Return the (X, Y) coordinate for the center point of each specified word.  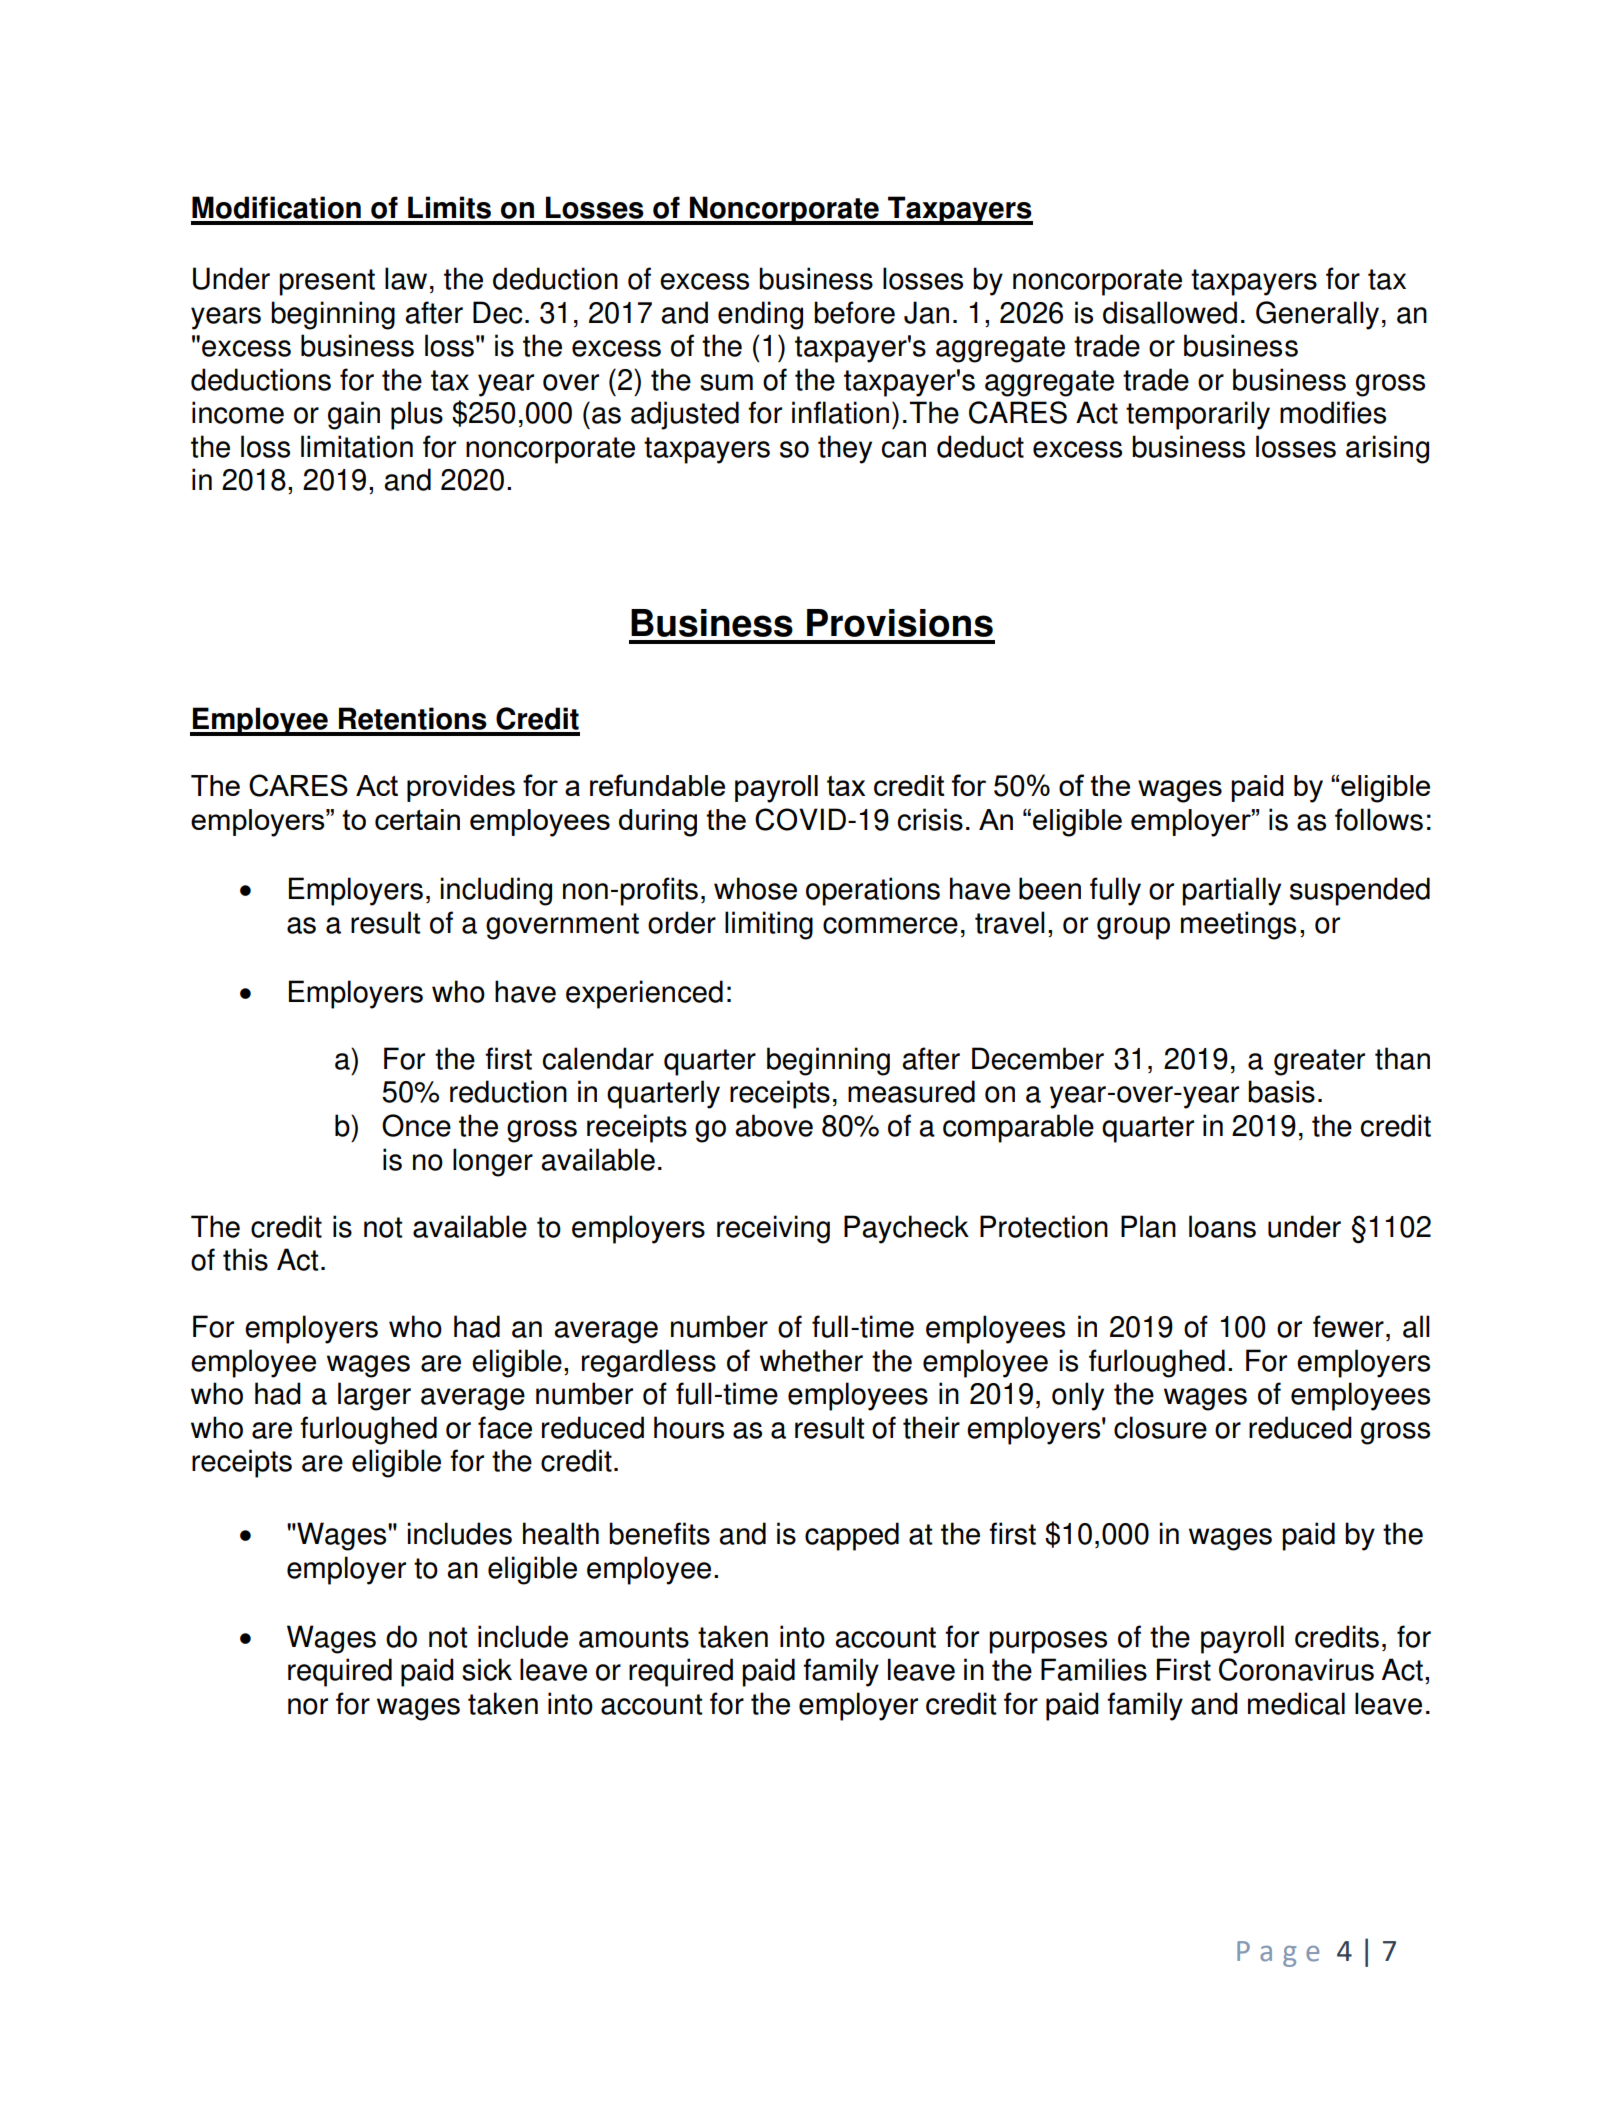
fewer (1348, 1326)
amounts (634, 1637)
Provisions (900, 623)
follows (1379, 819)
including (496, 891)
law (406, 278)
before (854, 312)
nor (308, 1706)
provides (461, 788)
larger (374, 1396)
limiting (769, 925)
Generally (1317, 315)
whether (811, 1360)
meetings (1238, 925)
